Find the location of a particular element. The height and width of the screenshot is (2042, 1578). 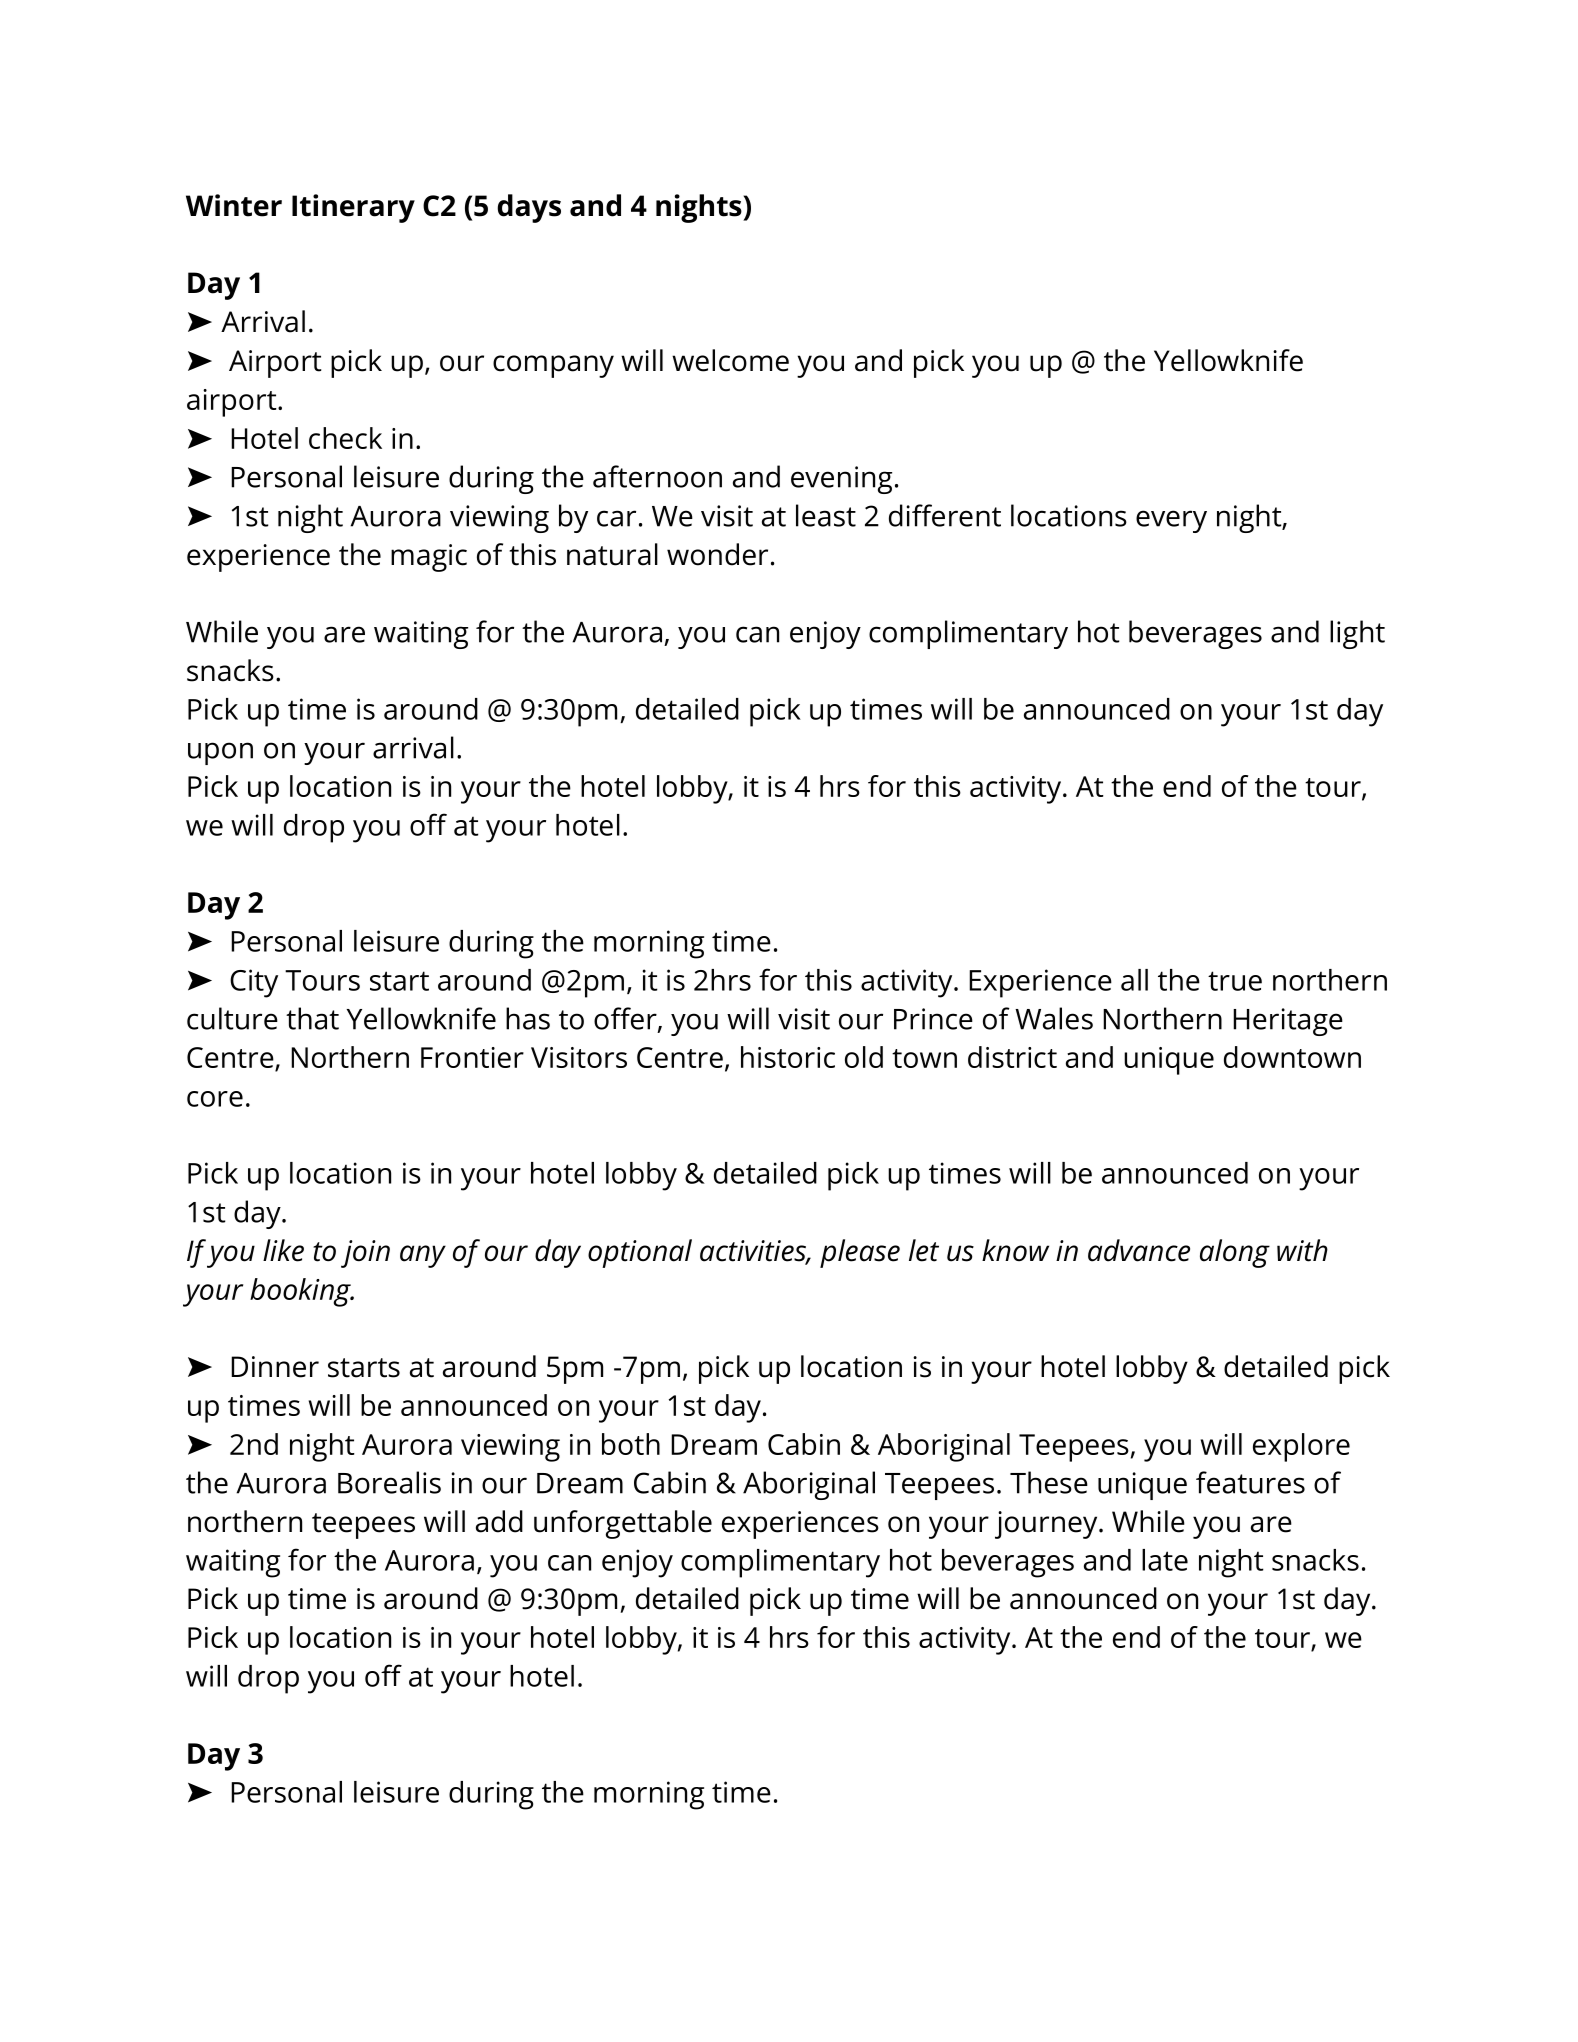

Itinerary is located at coordinates (353, 208).
